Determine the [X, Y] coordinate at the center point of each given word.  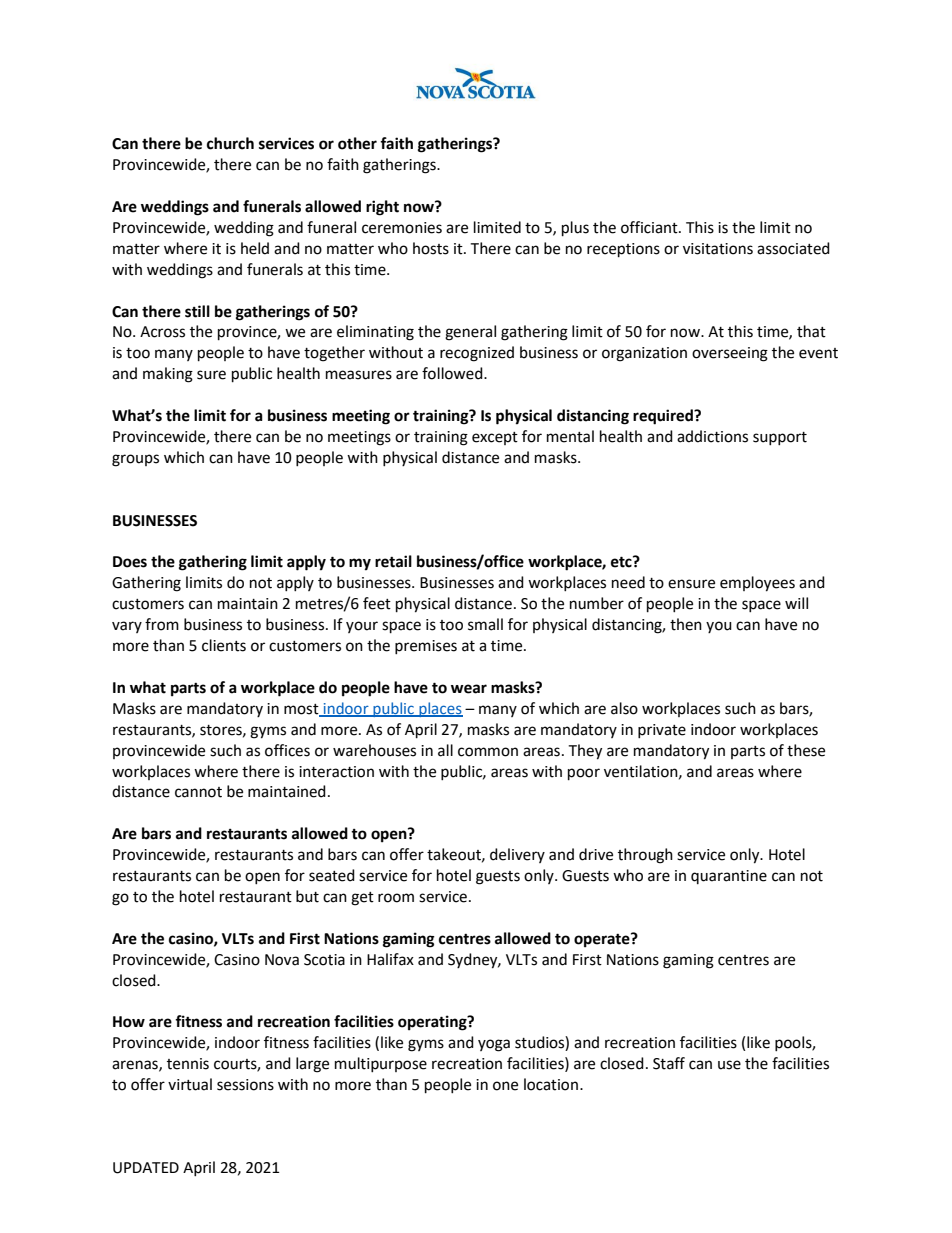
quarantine [729, 877]
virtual [190, 1084]
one [505, 1086]
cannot [198, 792]
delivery [517, 855]
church [230, 143]
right [382, 208]
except [495, 438]
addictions [712, 436]
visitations [718, 249]
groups [135, 460]
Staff [669, 1063]
